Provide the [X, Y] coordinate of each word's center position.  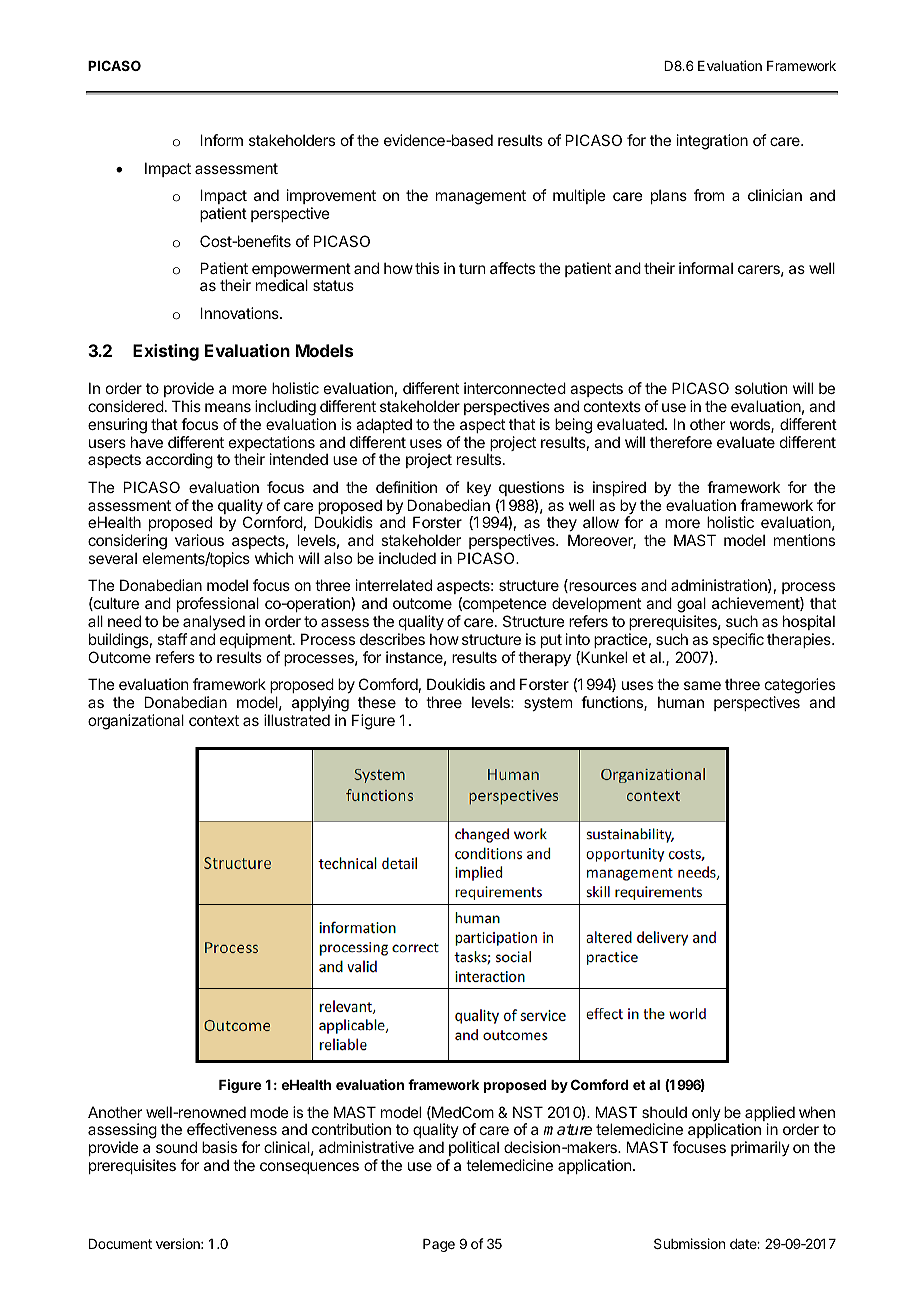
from [709, 195]
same [702, 685]
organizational [136, 722]
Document [120, 1244]
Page [439, 1245]
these [377, 702]
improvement [331, 198]
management [481, 197]
